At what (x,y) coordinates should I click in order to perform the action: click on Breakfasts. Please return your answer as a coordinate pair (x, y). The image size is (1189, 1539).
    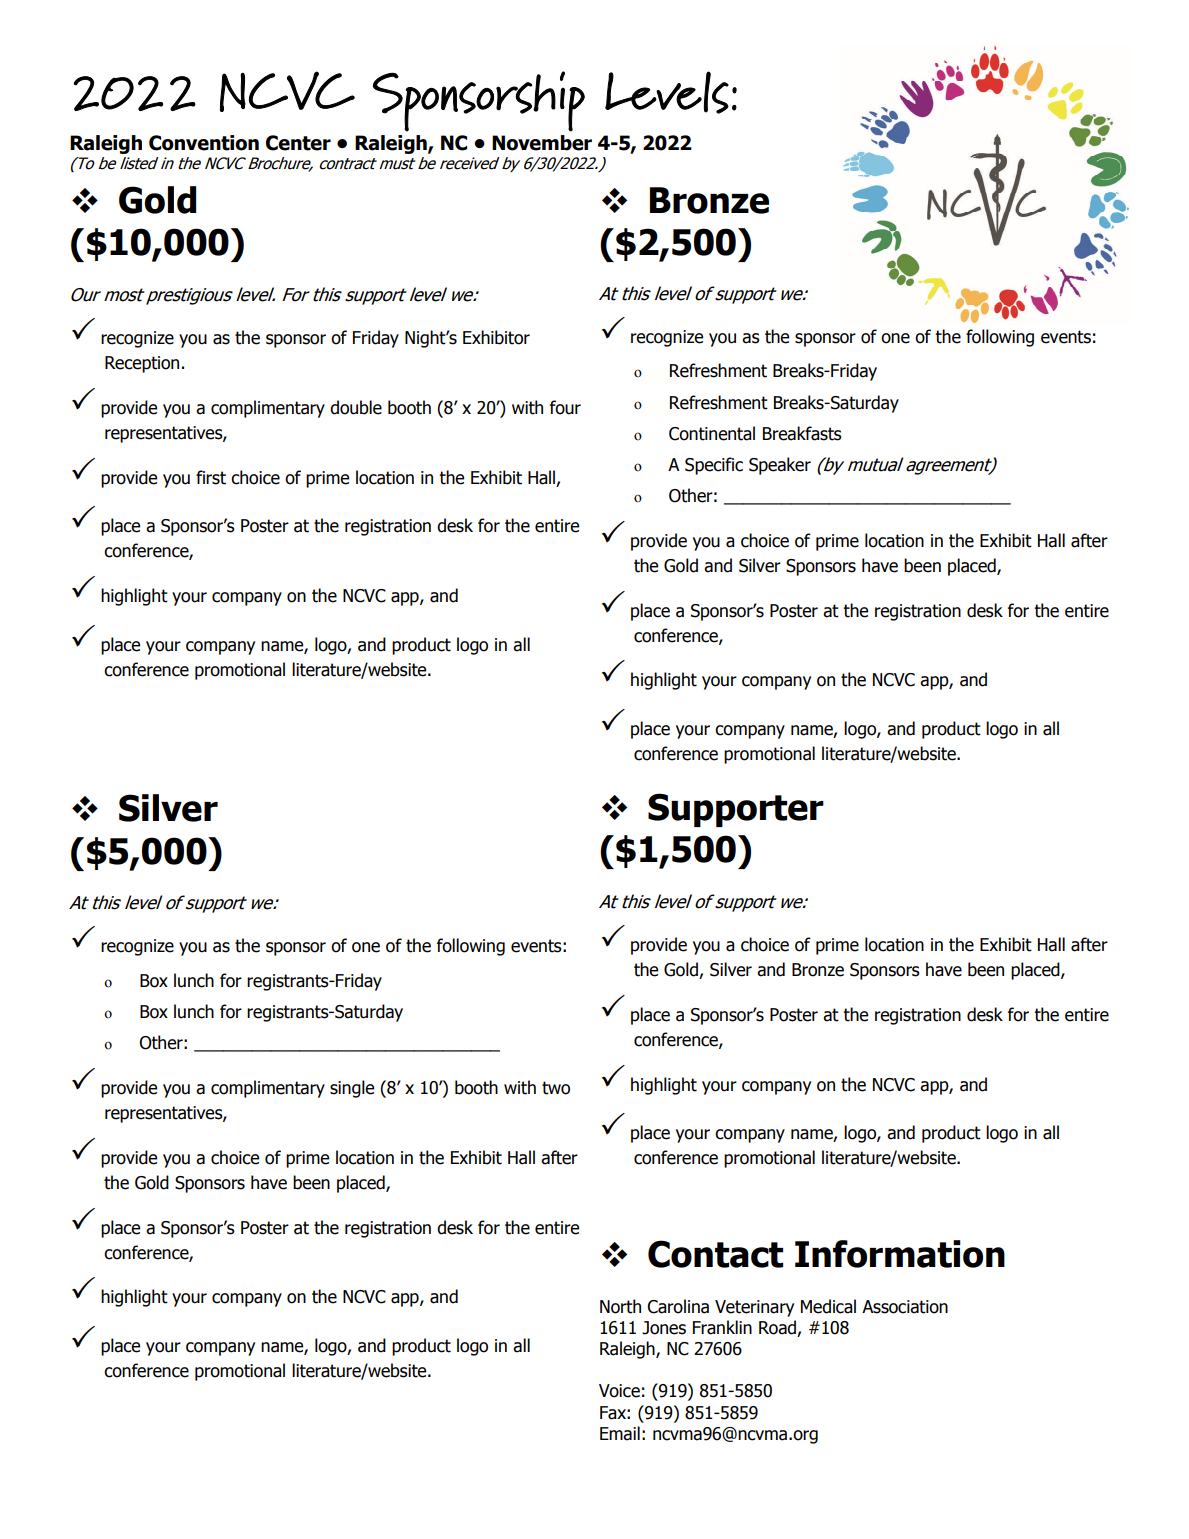
    Looking at the image, I should click on (802, 433).
